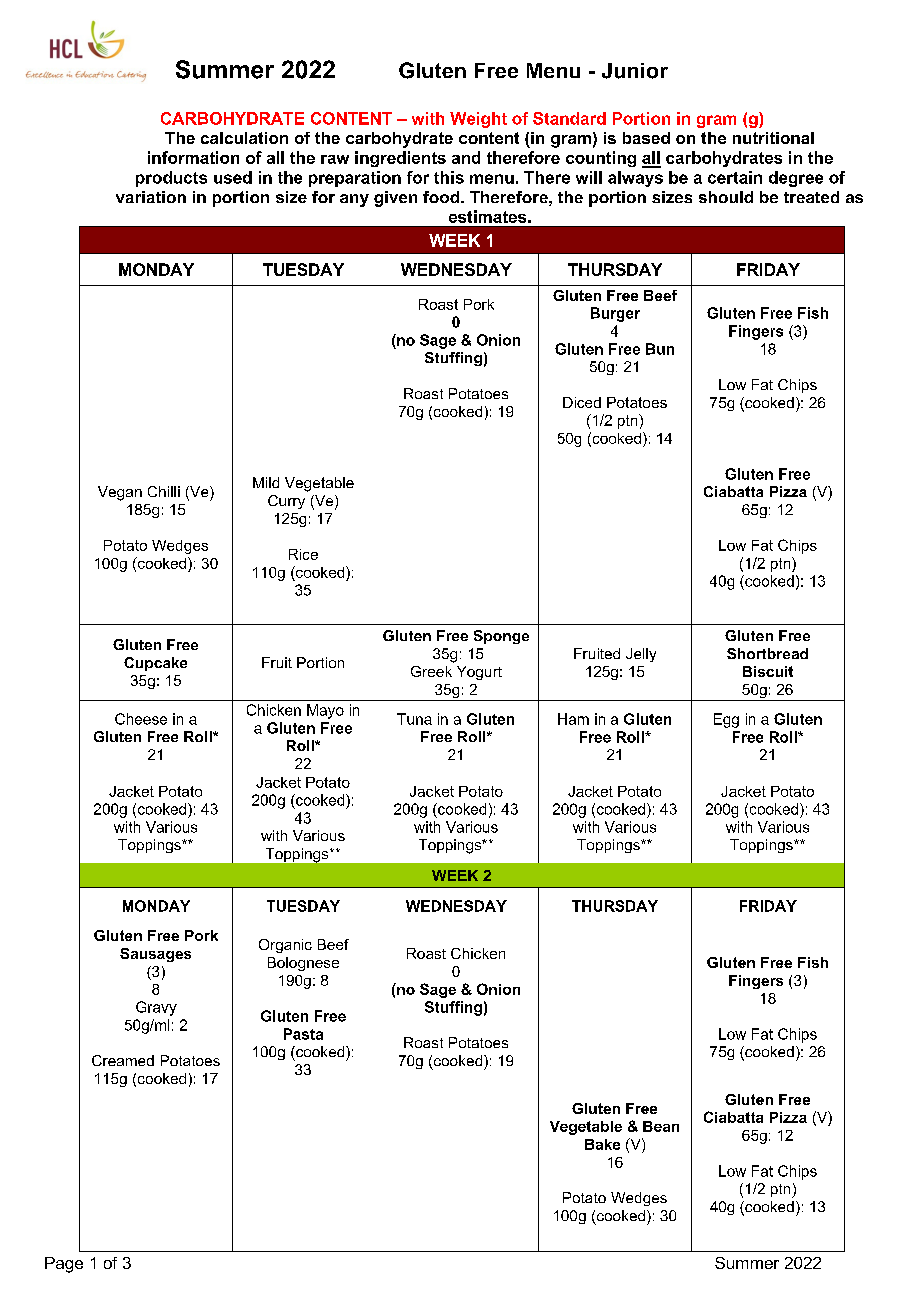  I want to click on information, so click(193, 157).
